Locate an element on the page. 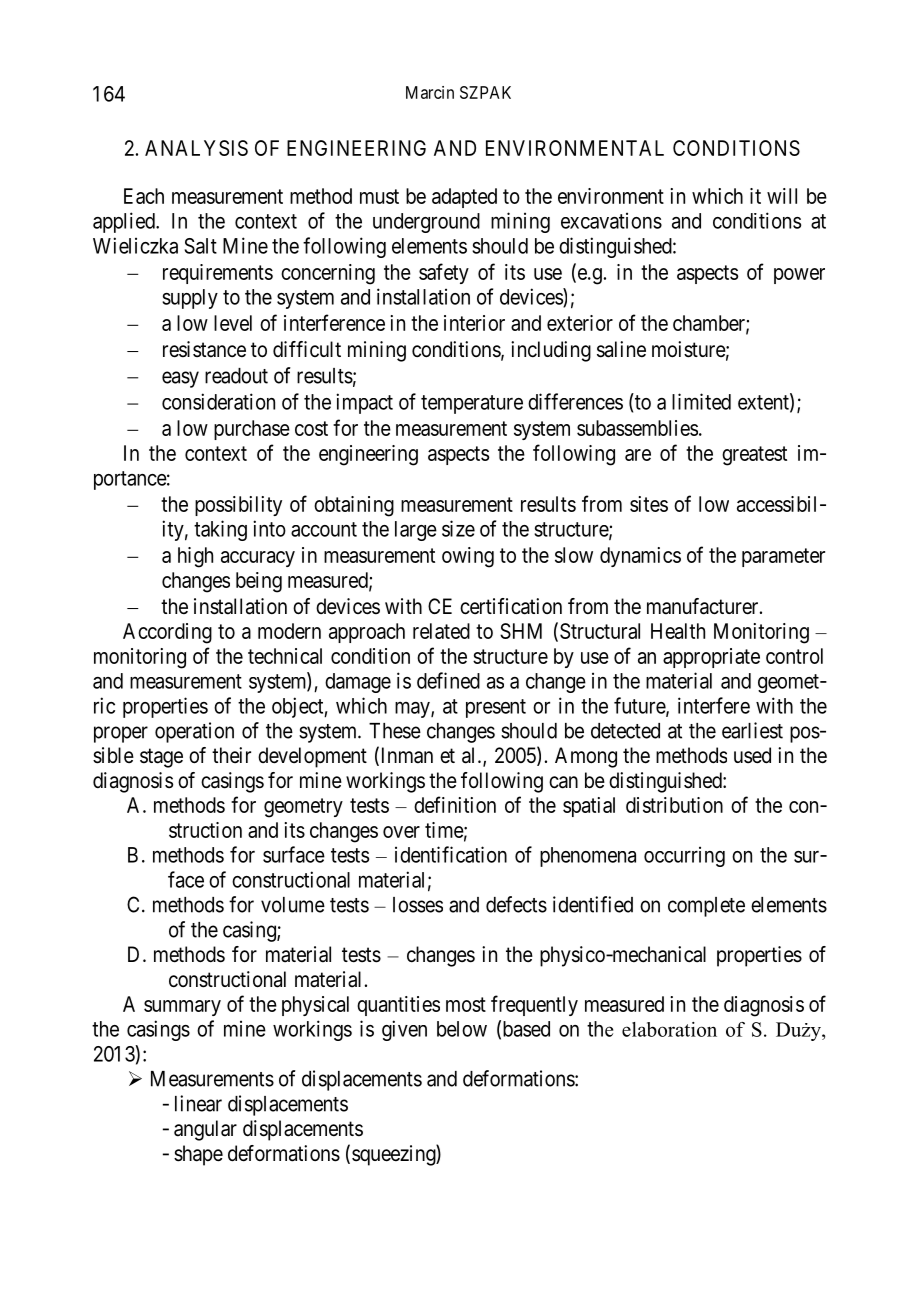  occurring is located at coordinates (684, 856).
